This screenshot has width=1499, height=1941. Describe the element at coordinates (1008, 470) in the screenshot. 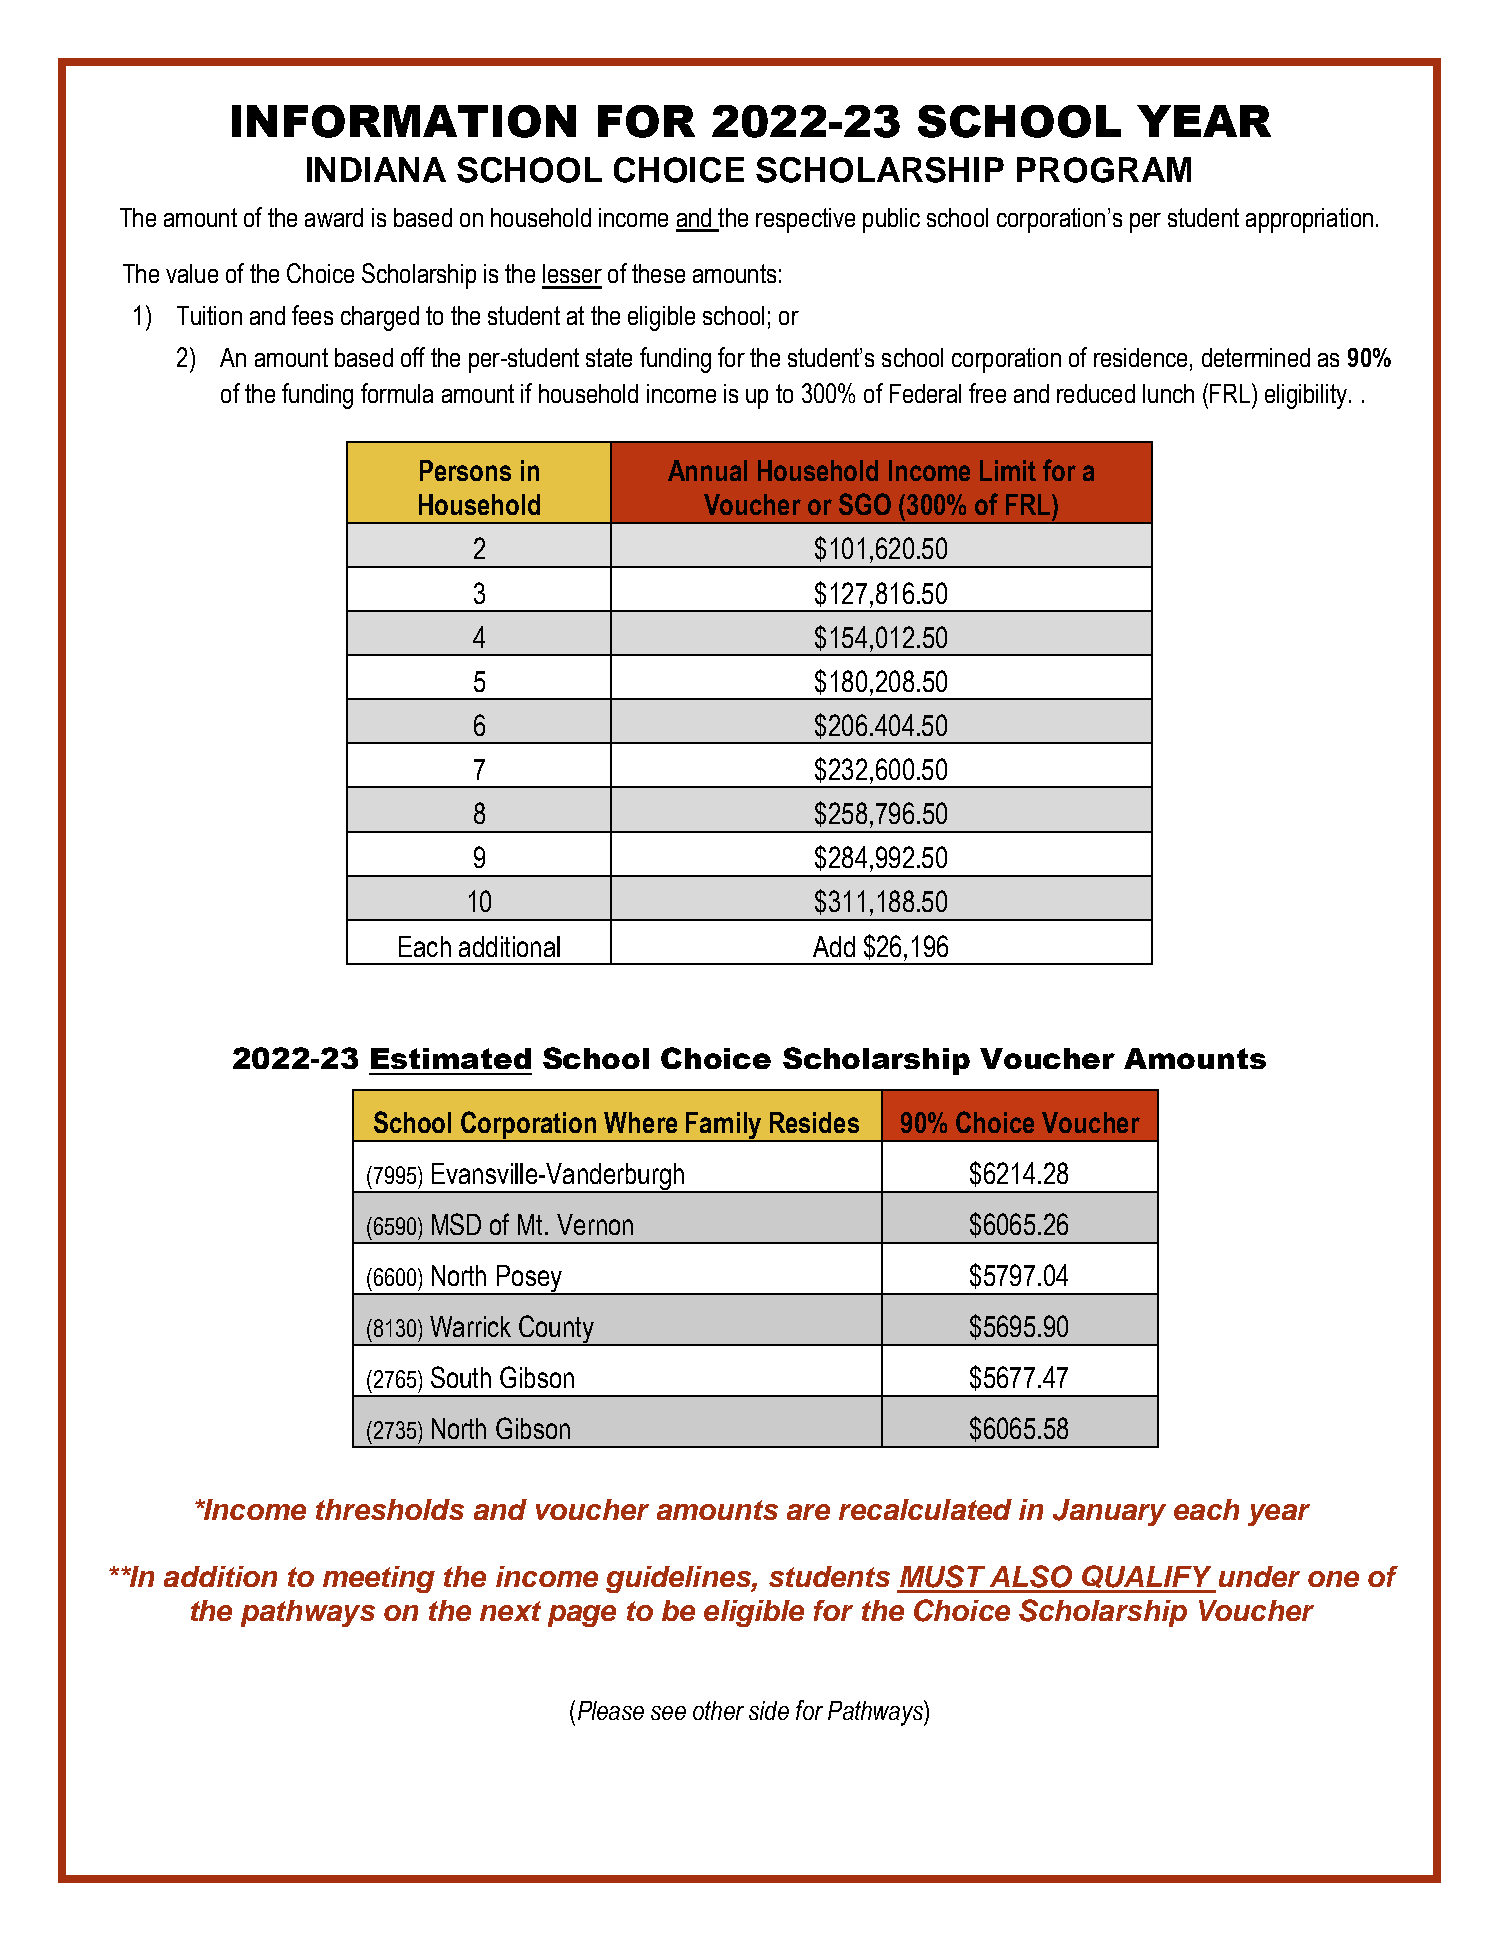

I see `Limit` at that location.
